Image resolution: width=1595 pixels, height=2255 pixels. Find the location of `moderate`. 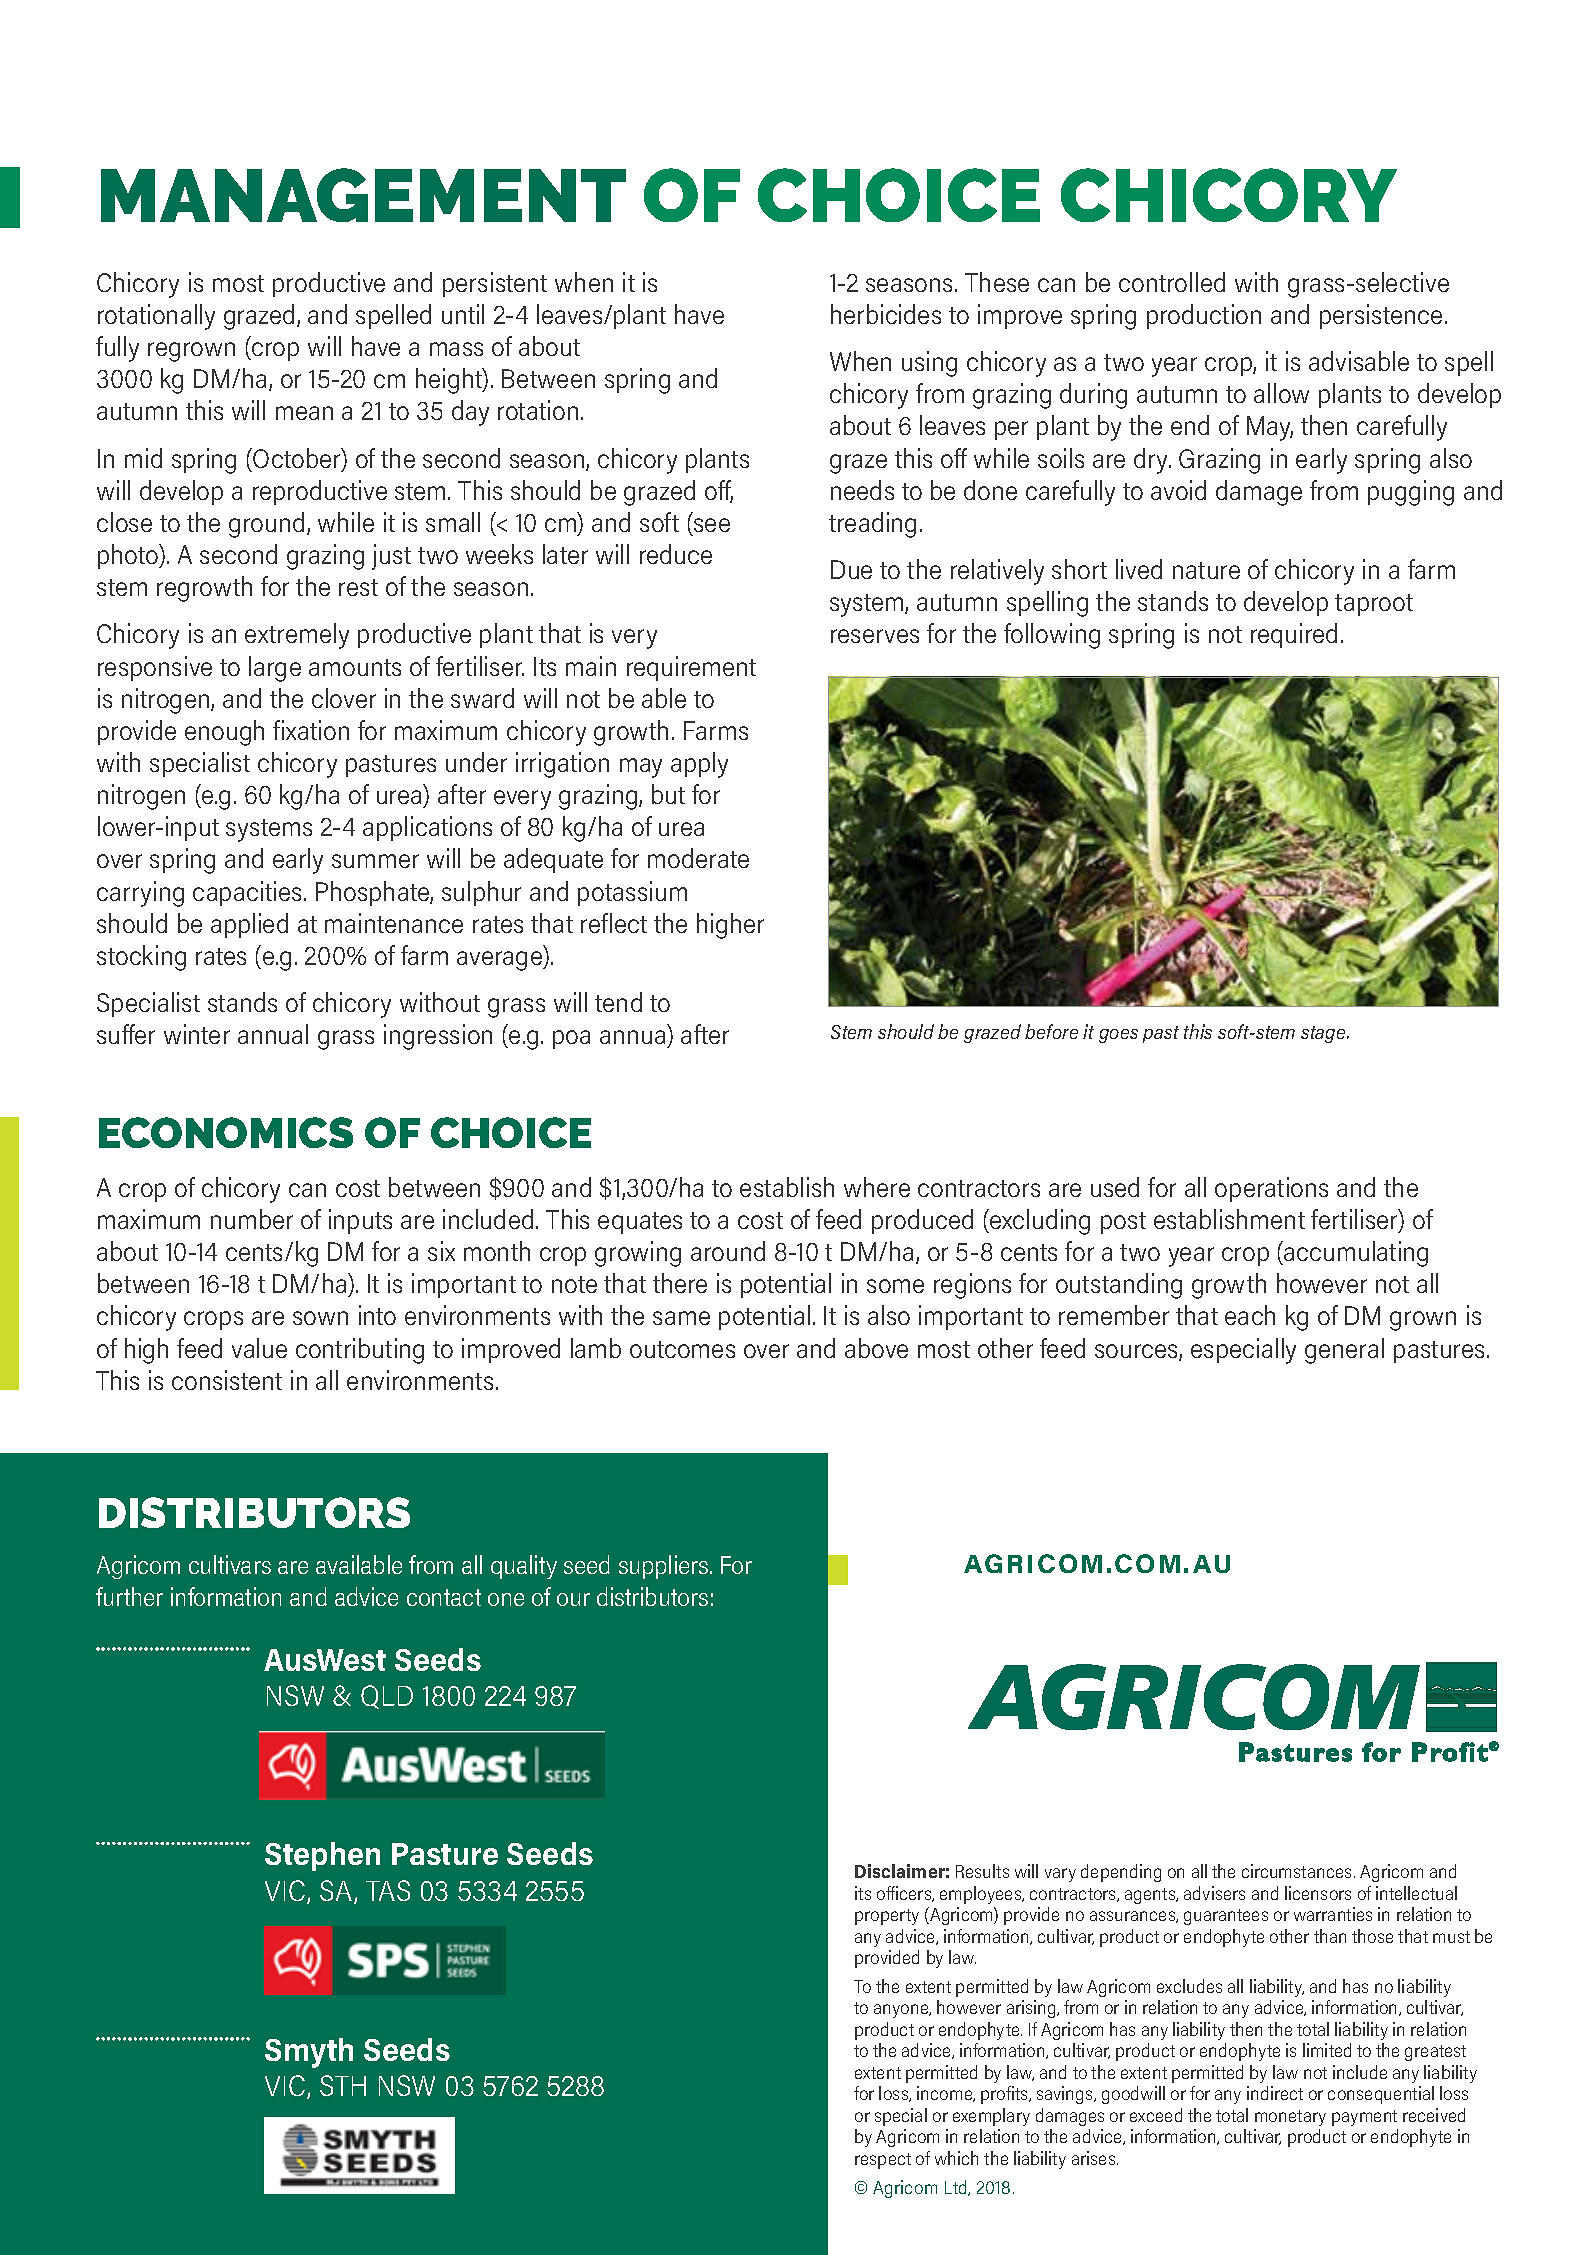

moderate is located at coordinates (698, 858).
